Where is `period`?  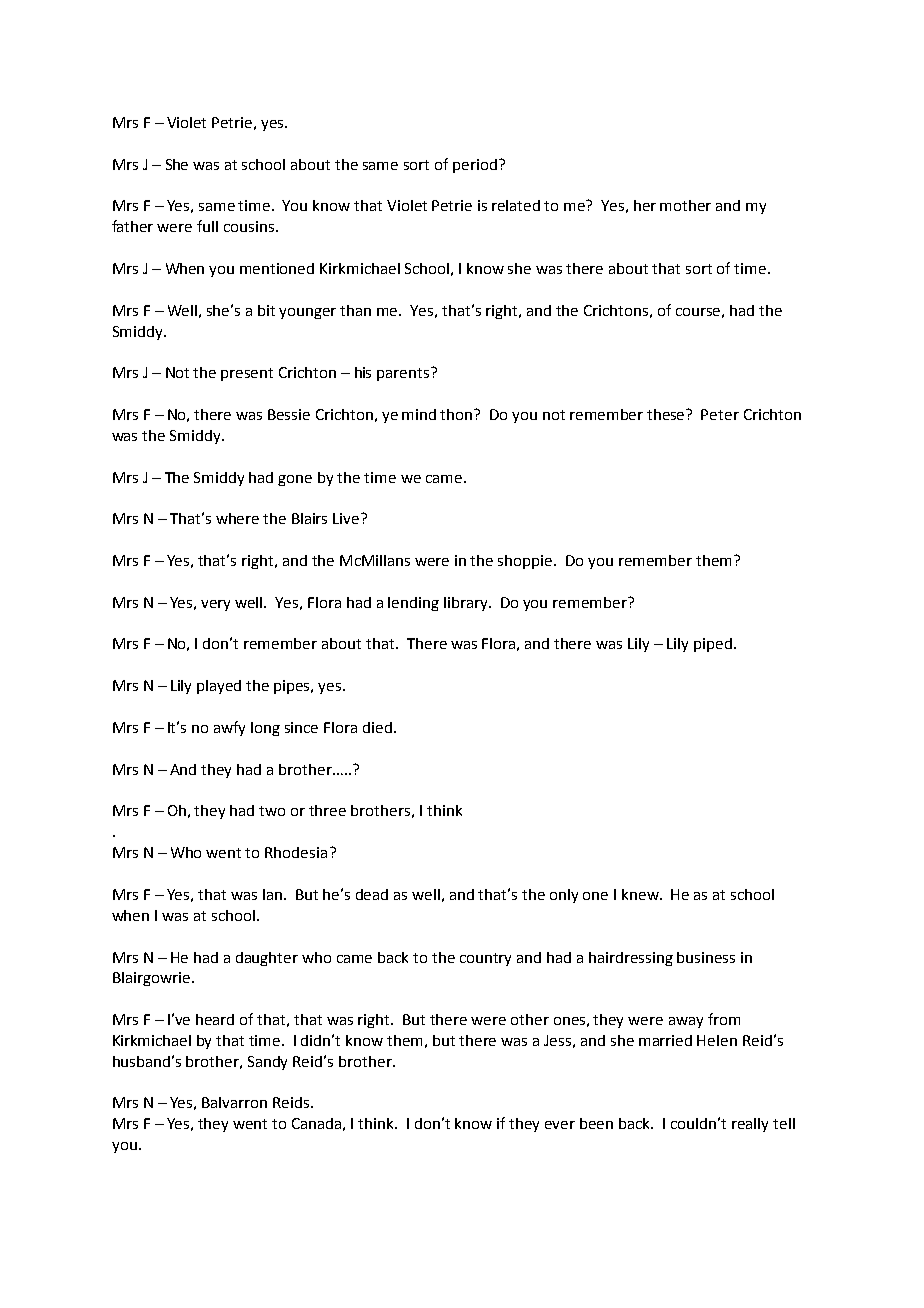
period is located at coordinates (475, 166).
